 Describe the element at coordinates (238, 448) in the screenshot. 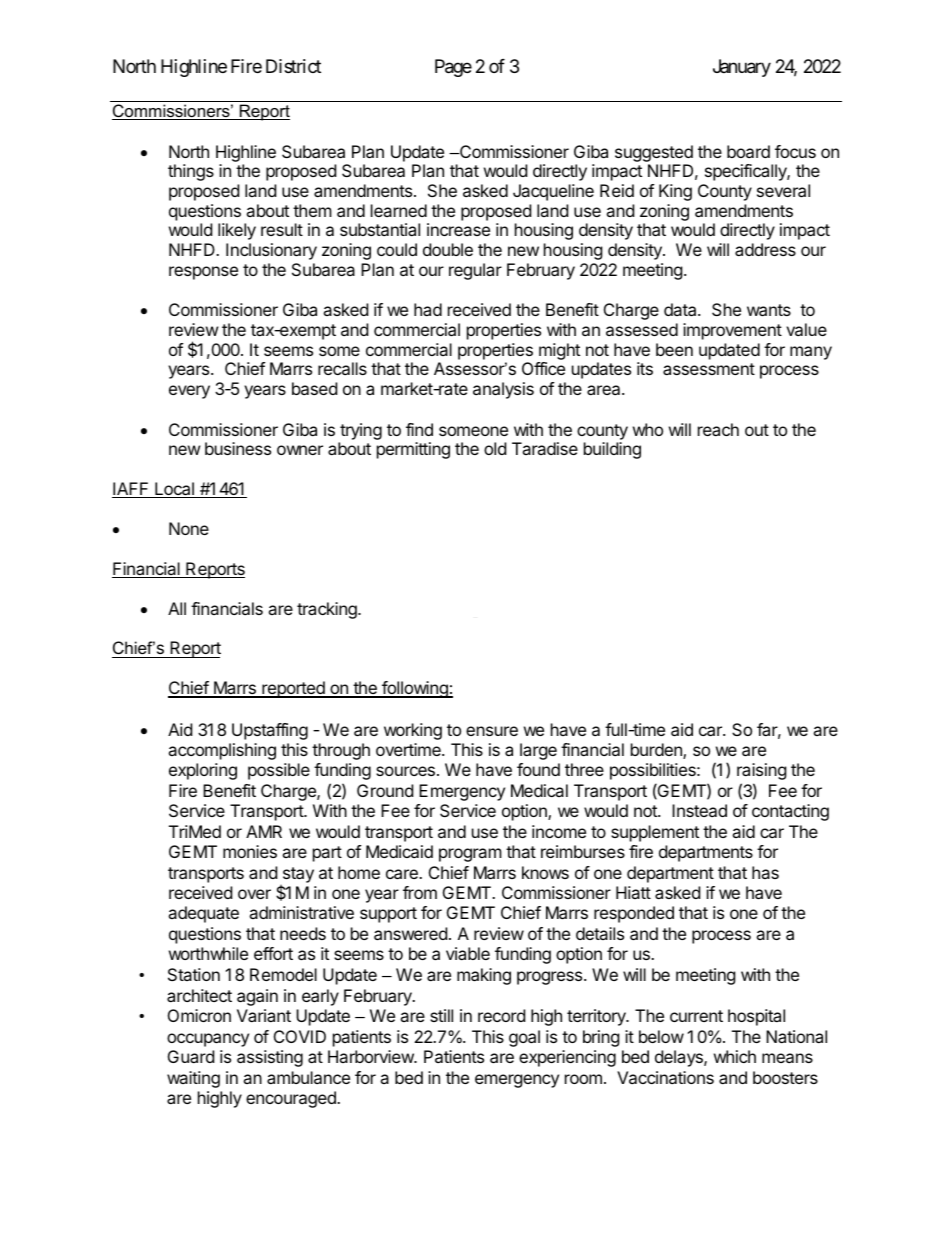

I see `business` at that location.
